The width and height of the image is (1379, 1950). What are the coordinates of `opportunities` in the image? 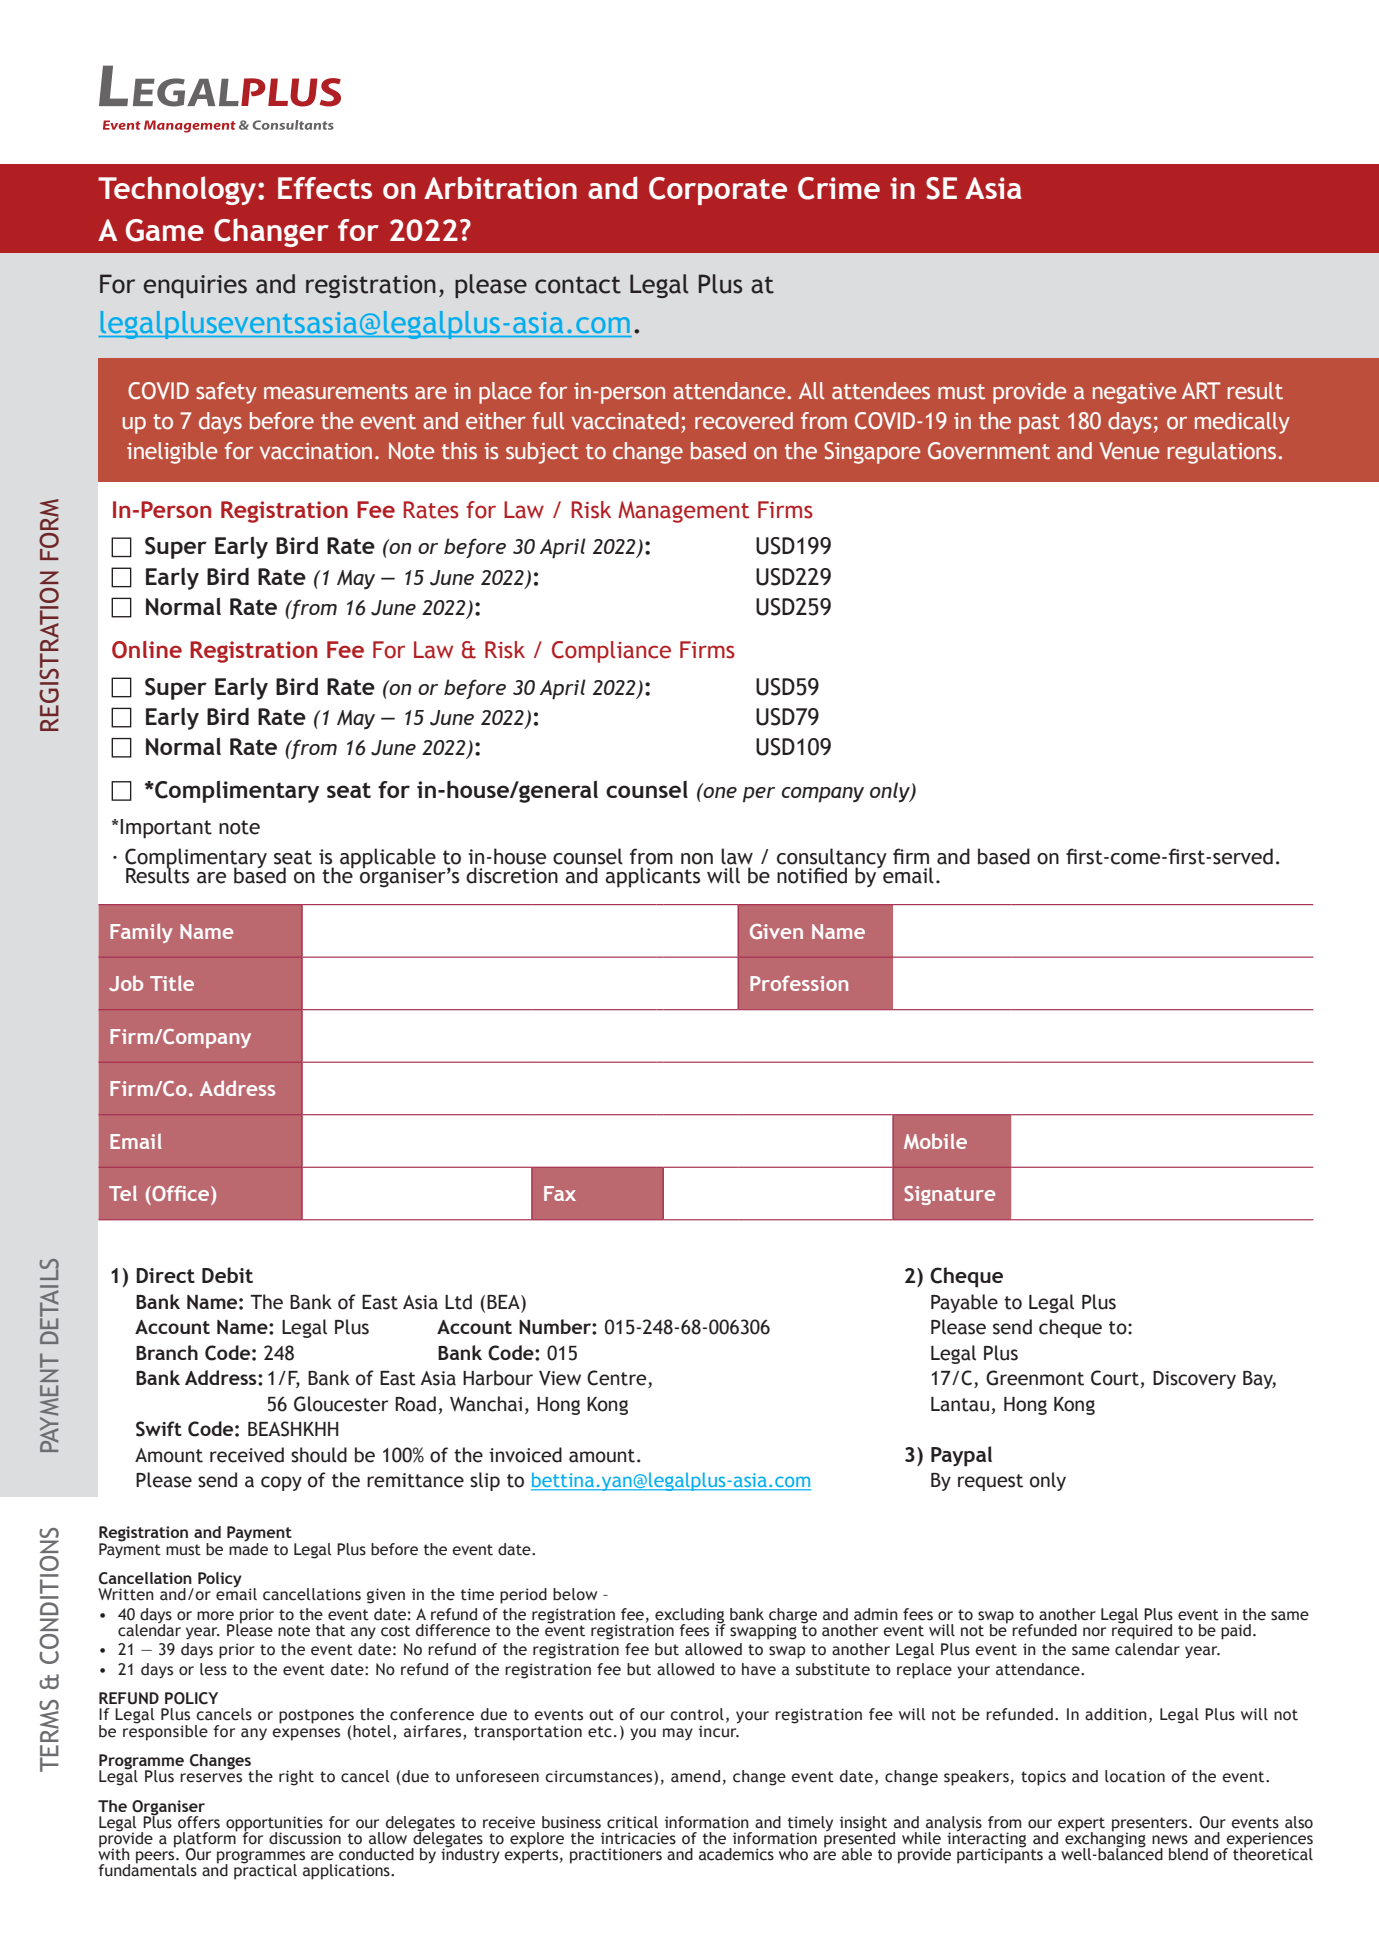 It's located at (274, 1825).
